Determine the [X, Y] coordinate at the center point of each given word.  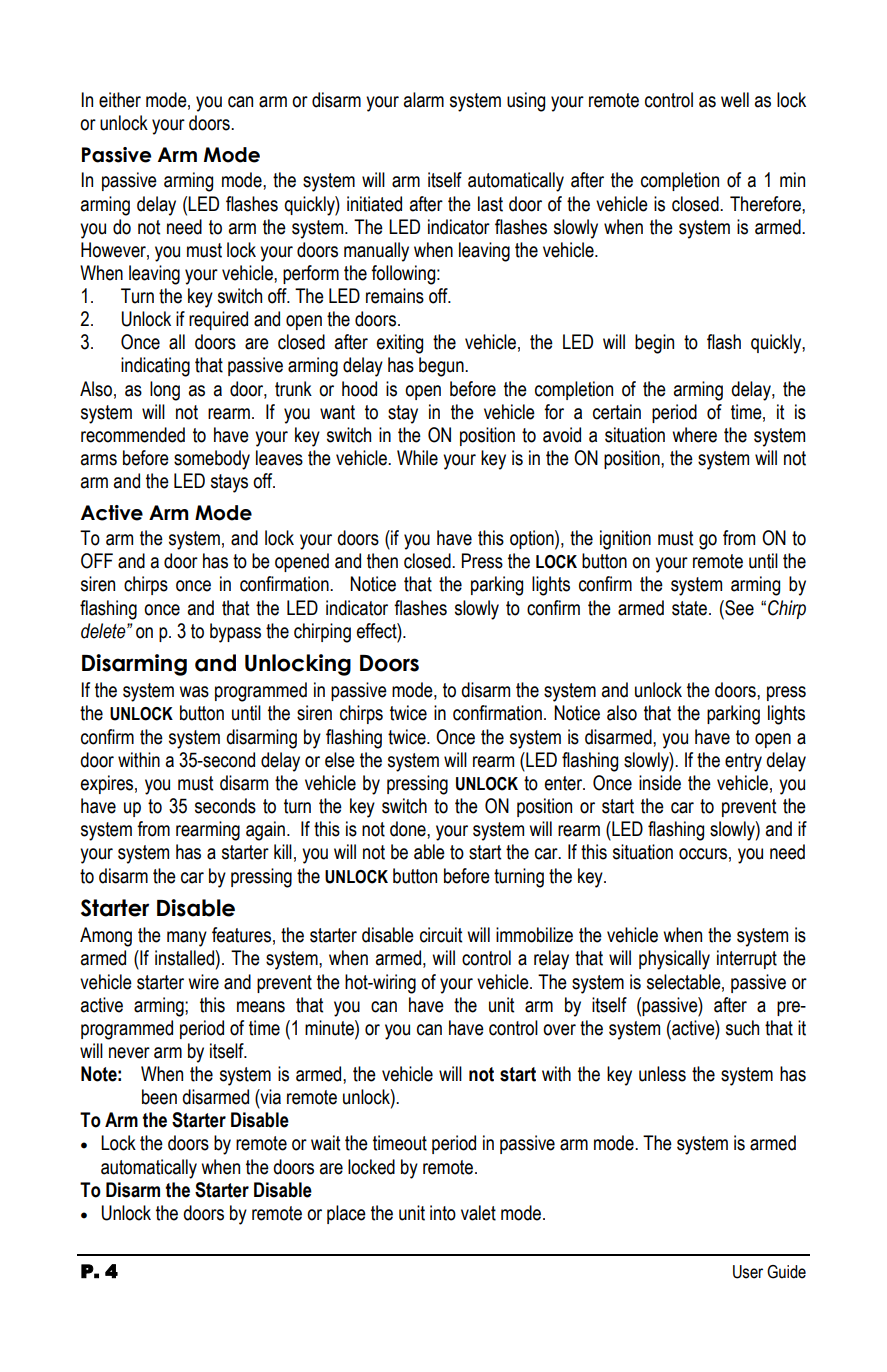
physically [674, 960]
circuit [441, 935]
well [735, 100]
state [689, 608]
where [694, 435]
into [443, 1213]
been [159, 1097]
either [120, 100]
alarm [424, 100]
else [340, 760]
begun [442, 367]
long [165, 391]
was [194, 692]
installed [185, 958]
